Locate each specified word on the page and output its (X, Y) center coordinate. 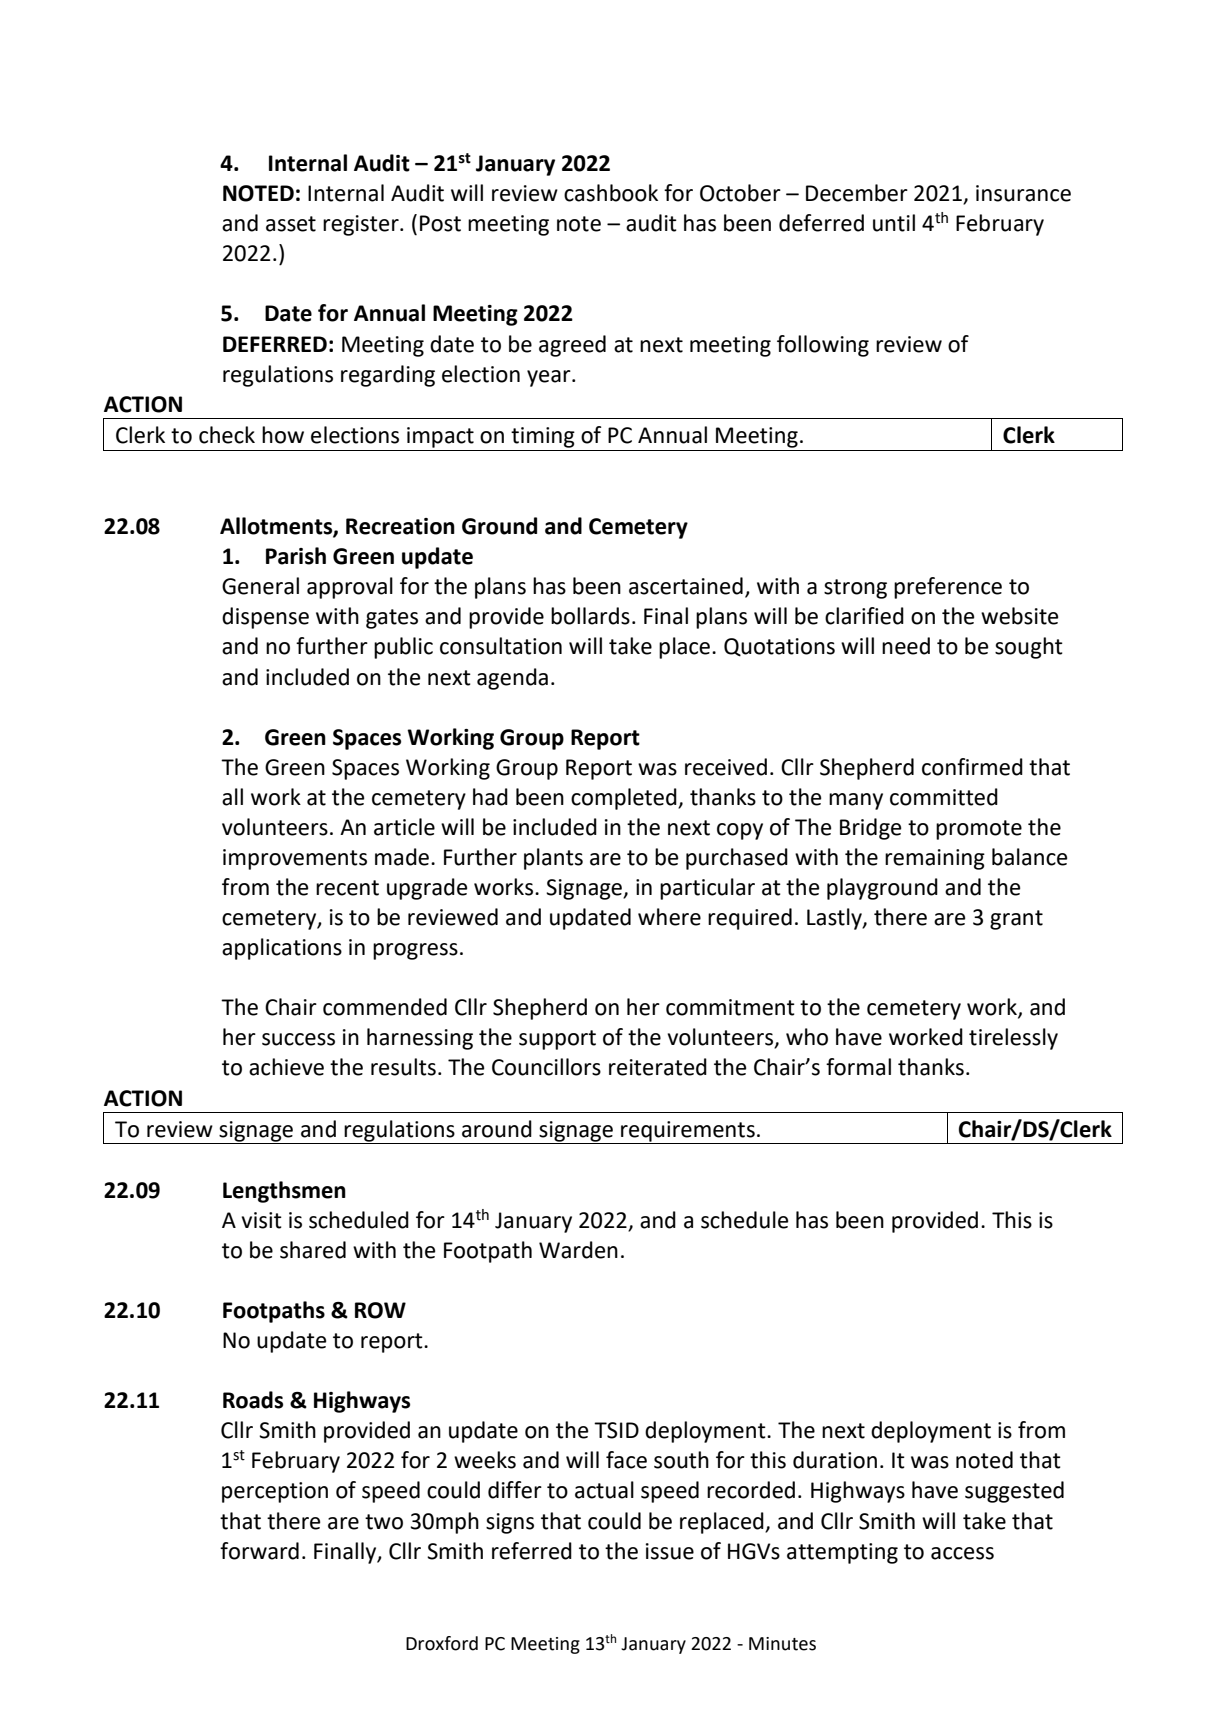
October (740, 193)
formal (858, 1067)
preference (948, 588)
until (894, 223)
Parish (296, 556)
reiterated (658, 1067)
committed (944, 797)
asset (291, 224)
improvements (295, 859)
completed (625, 799)
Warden (578, 1250)
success (298, 1039)
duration (835, 1460)
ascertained (686, 586)
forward (259, 1551)
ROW (380, 1310)
